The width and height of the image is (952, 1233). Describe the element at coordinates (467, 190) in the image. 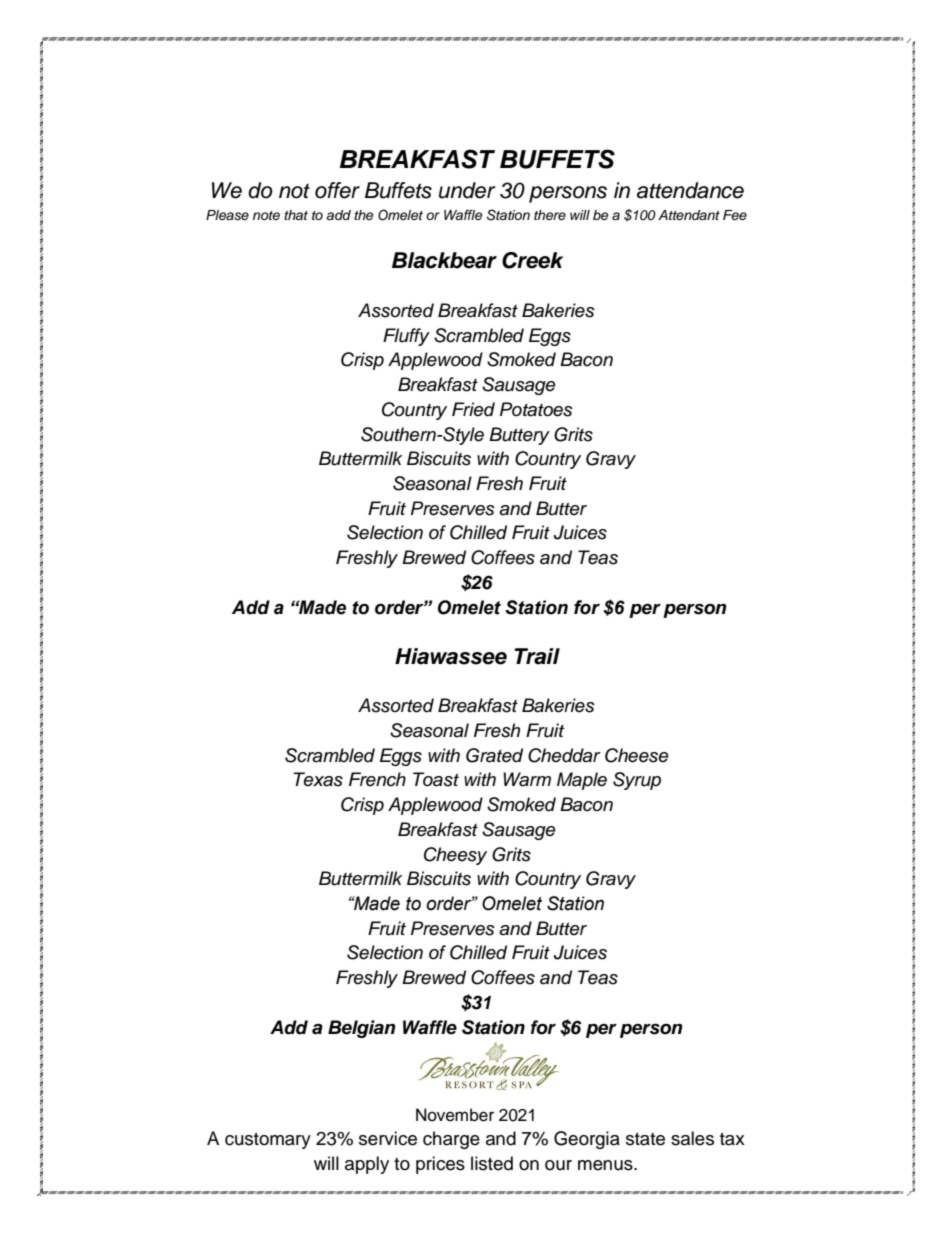

I see `under` at that location.
